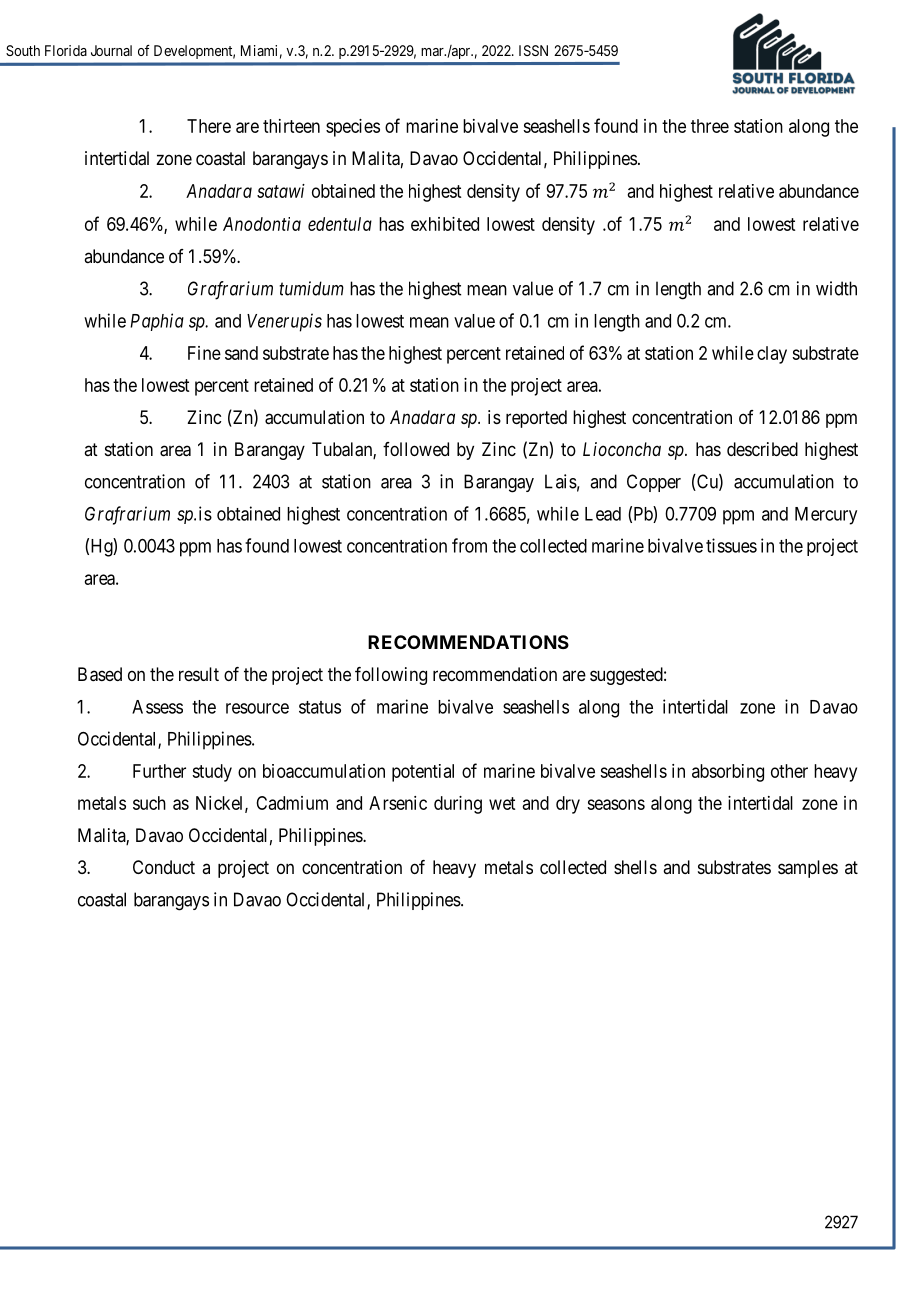  What do you see at coordinates (100, 674) in the screenshot?
I see `Based` at bounding box center [100, 674].
